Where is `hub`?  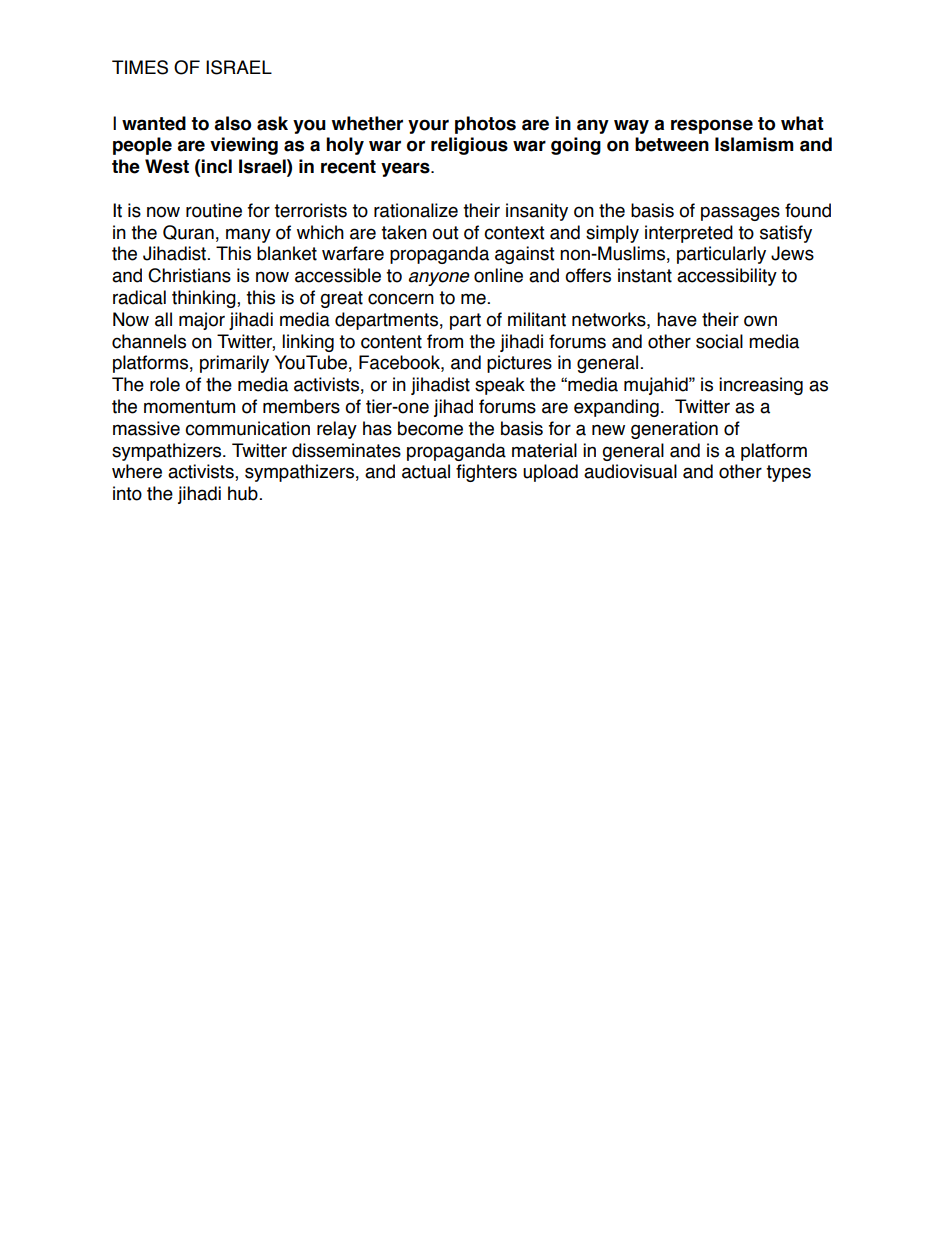
hub is located at coordinates (243, 493).
